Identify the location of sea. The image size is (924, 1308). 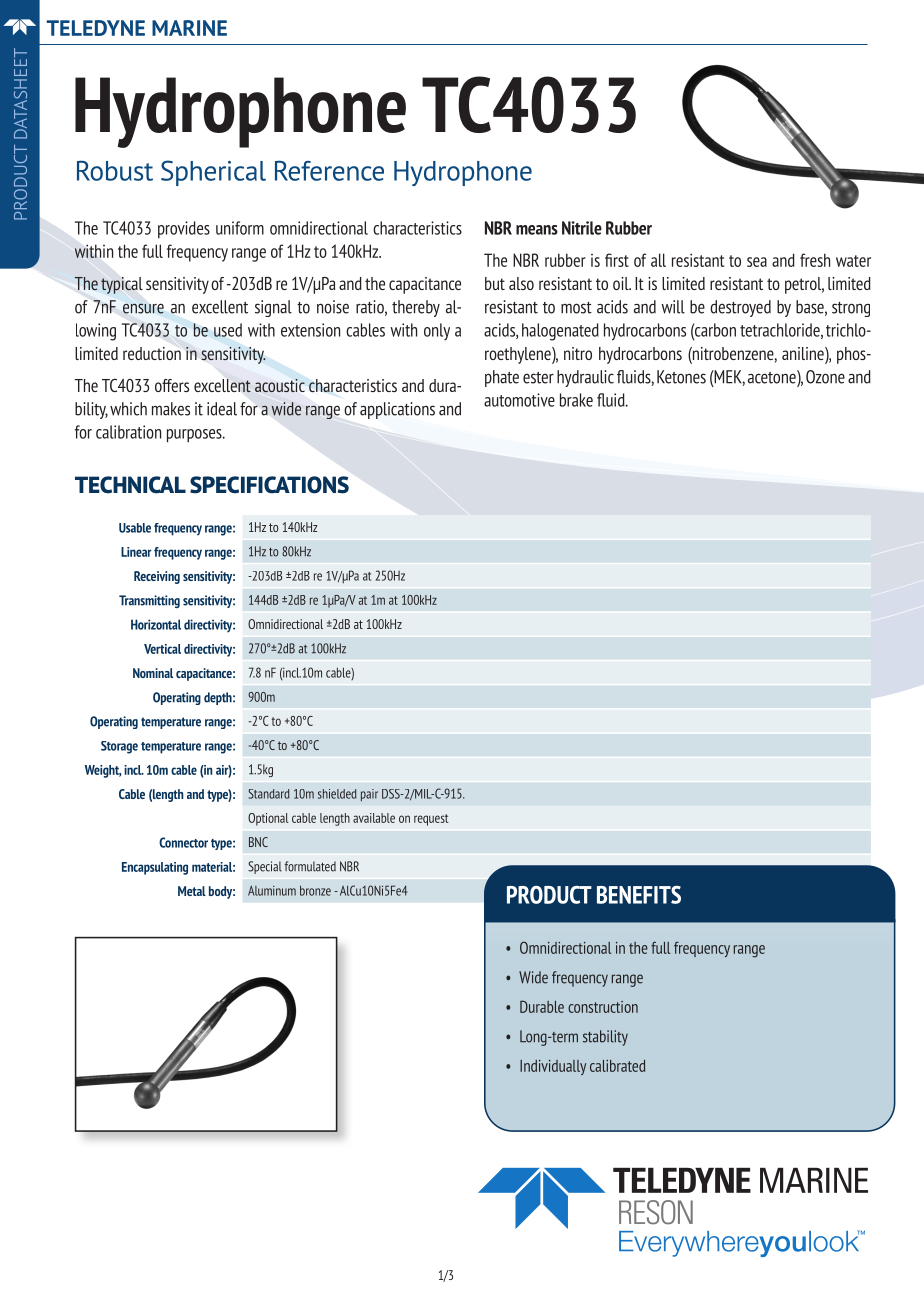
(757, 262).
